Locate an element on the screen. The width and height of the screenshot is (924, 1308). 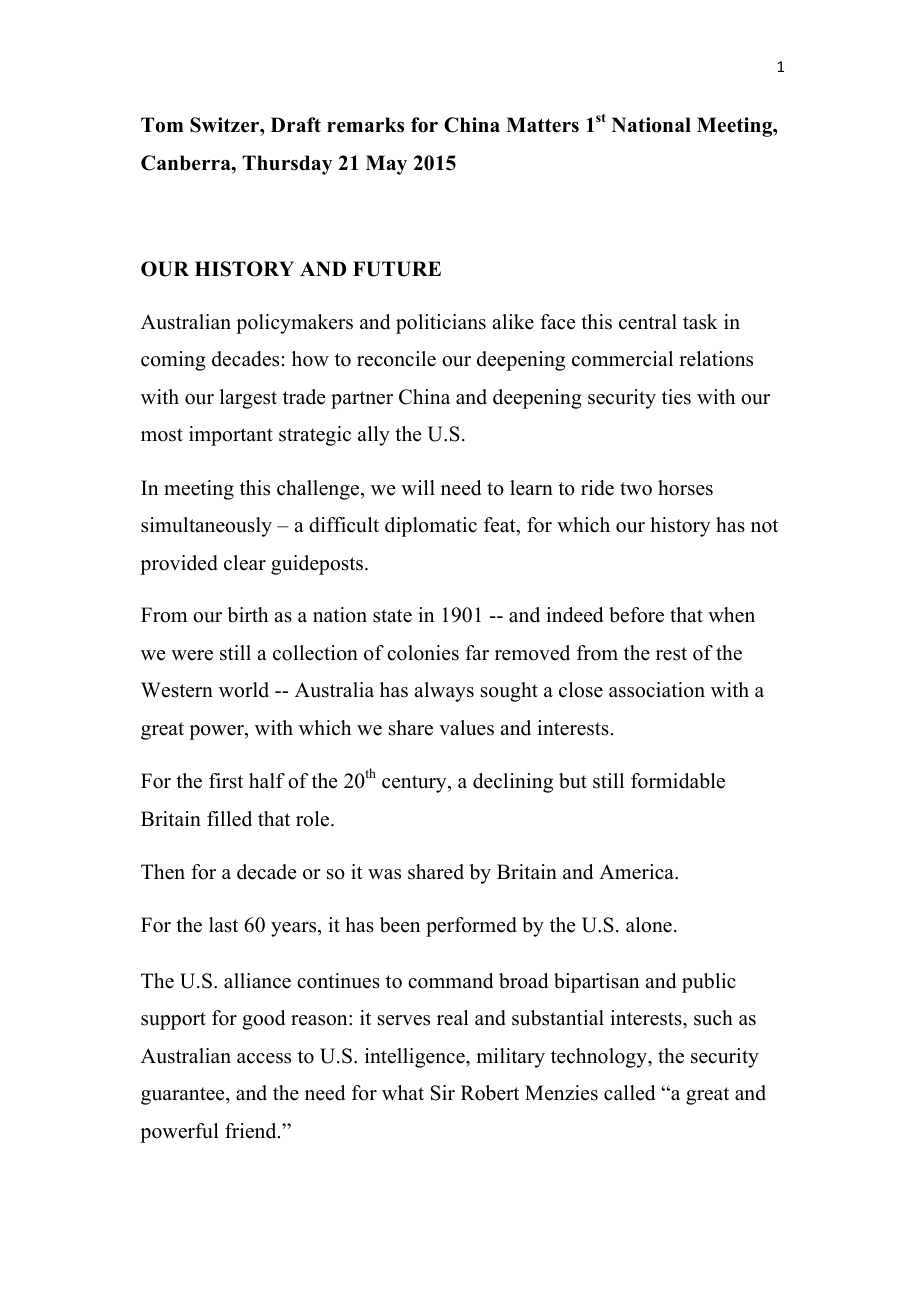
called is located at coordinates (629, 1093).
